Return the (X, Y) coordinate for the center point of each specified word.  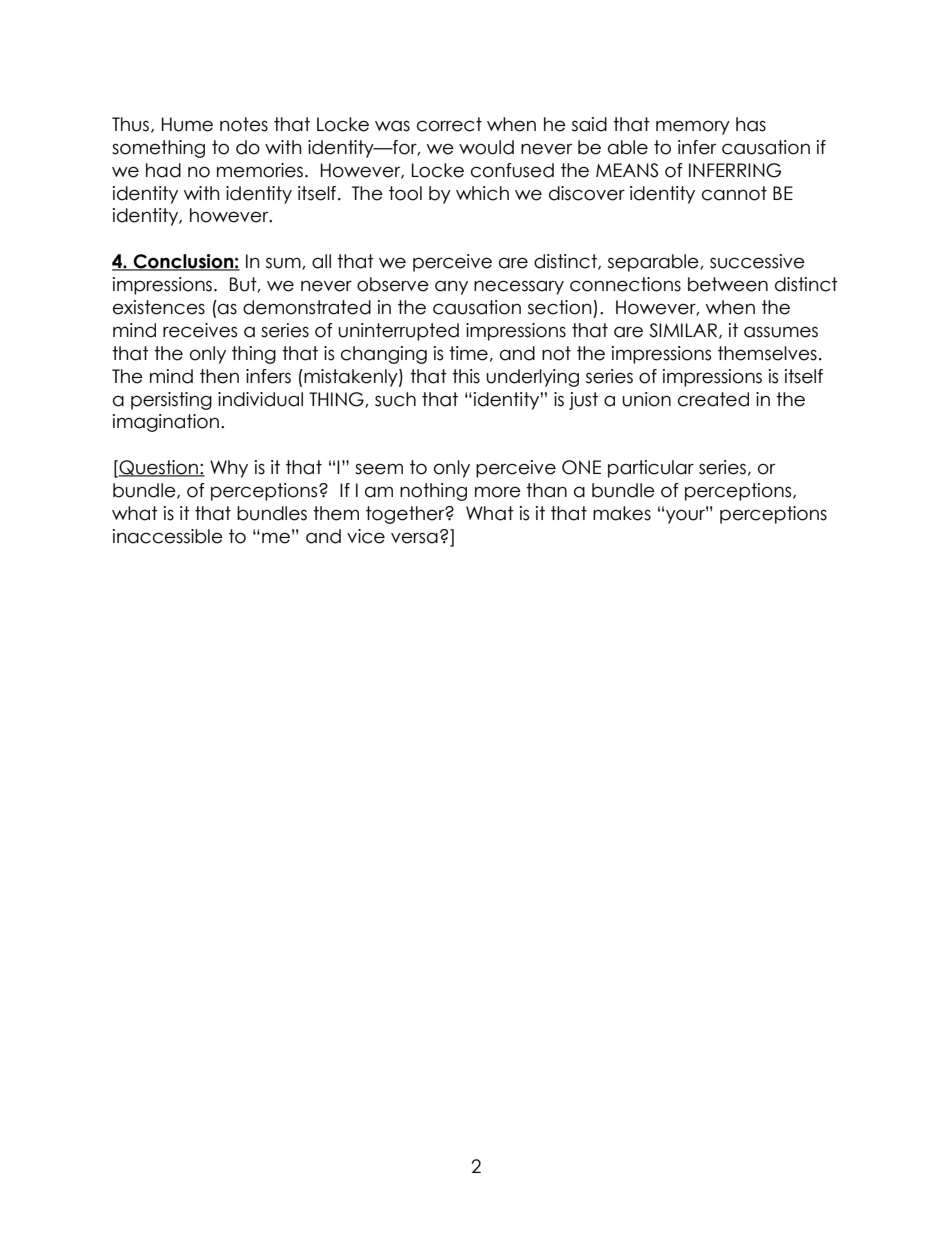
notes (244, 124)
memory (693, 127)
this (466, 376)
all (321, 261)
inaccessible (168, 536)
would (486, 147)
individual (260, 399)
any (451, 287)
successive (757, 261)
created (713, 399)
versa (414, 538)
